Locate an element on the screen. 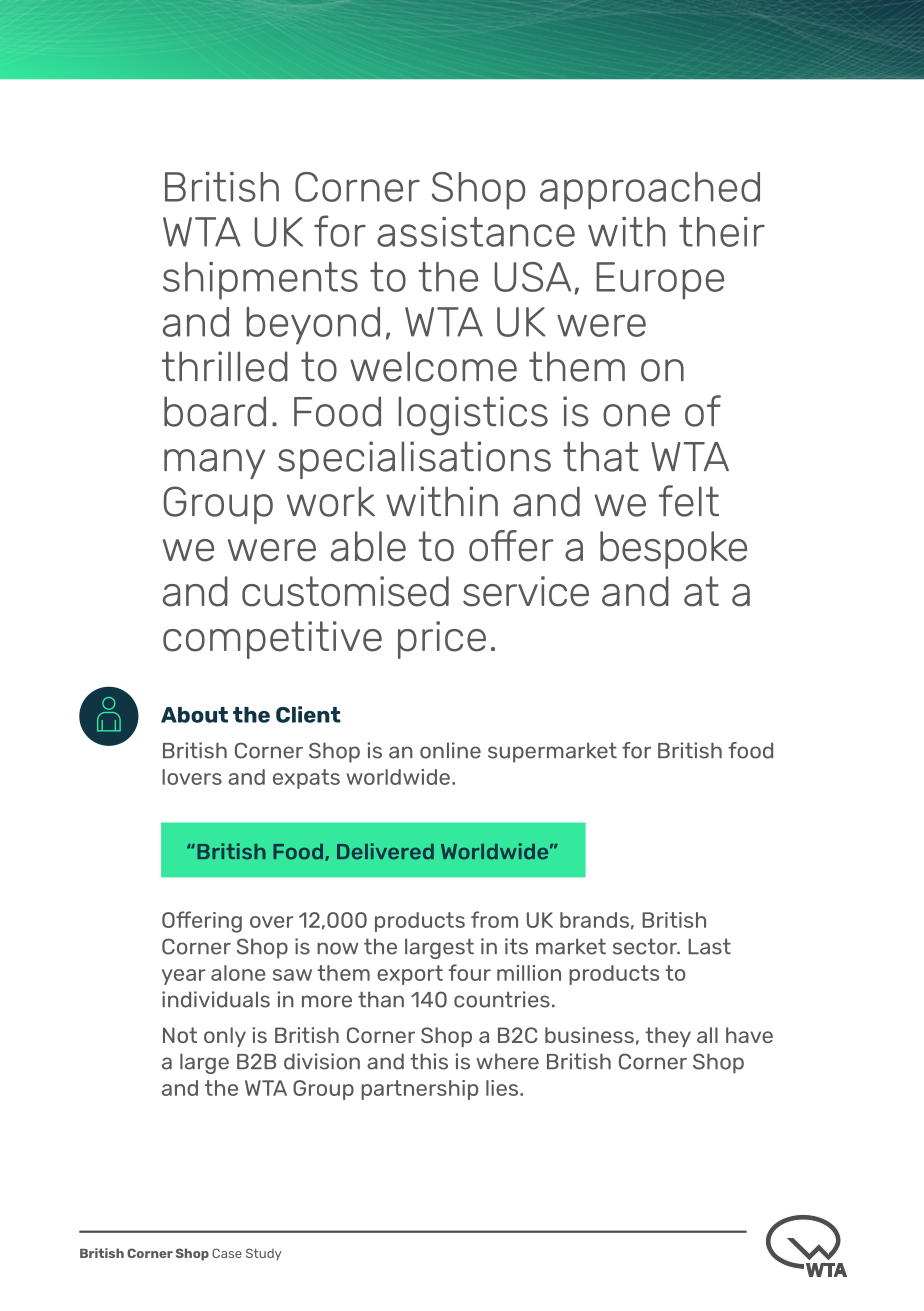 The height and width of the screenshot is (1311, 924). online is located at coordinates (450, 750).
